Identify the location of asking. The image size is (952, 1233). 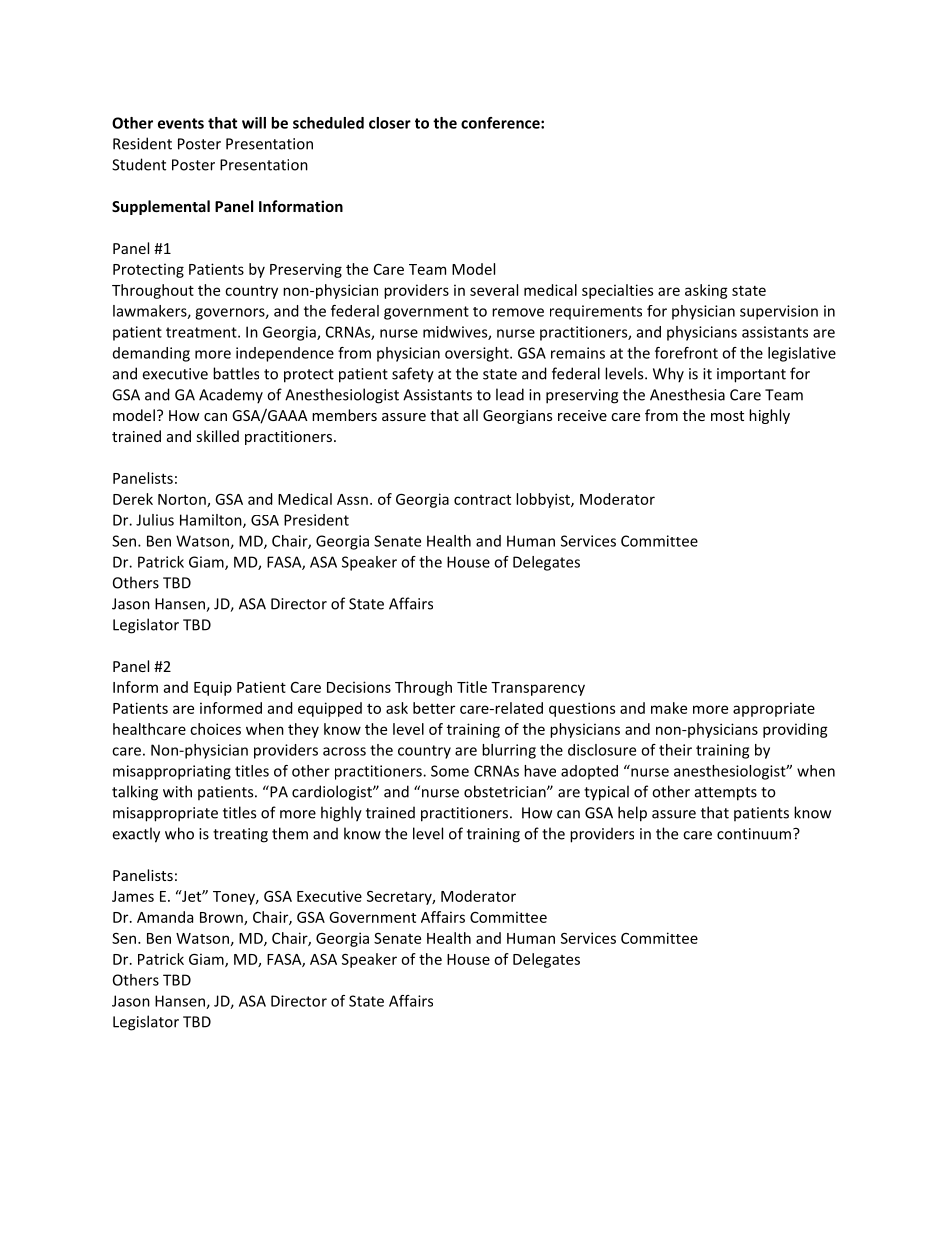
(706, 291).
